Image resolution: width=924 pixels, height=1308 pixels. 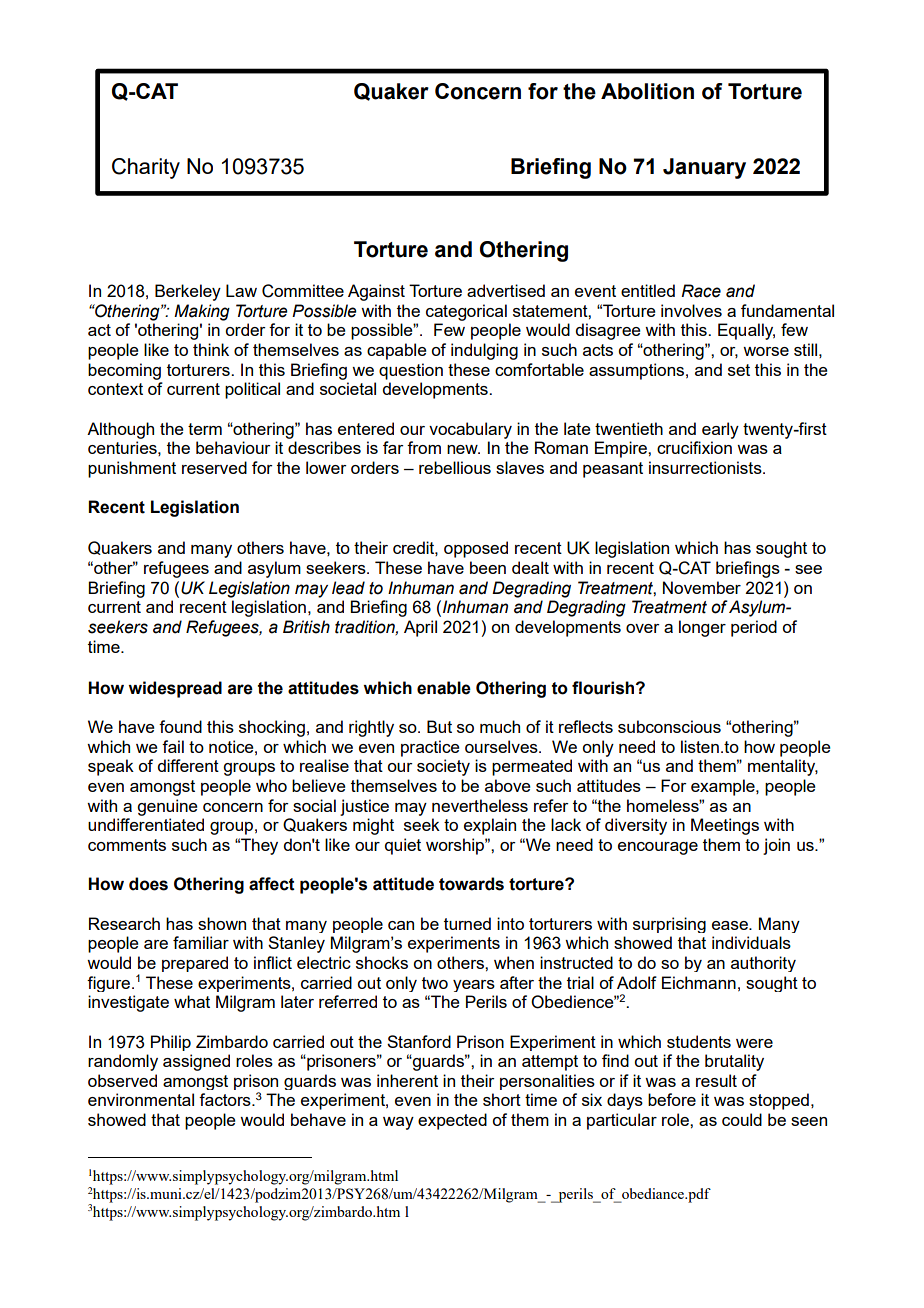 What do you see at coordinates (739, 370) in the image?
I see `set` at bounding box center [739, 370].
